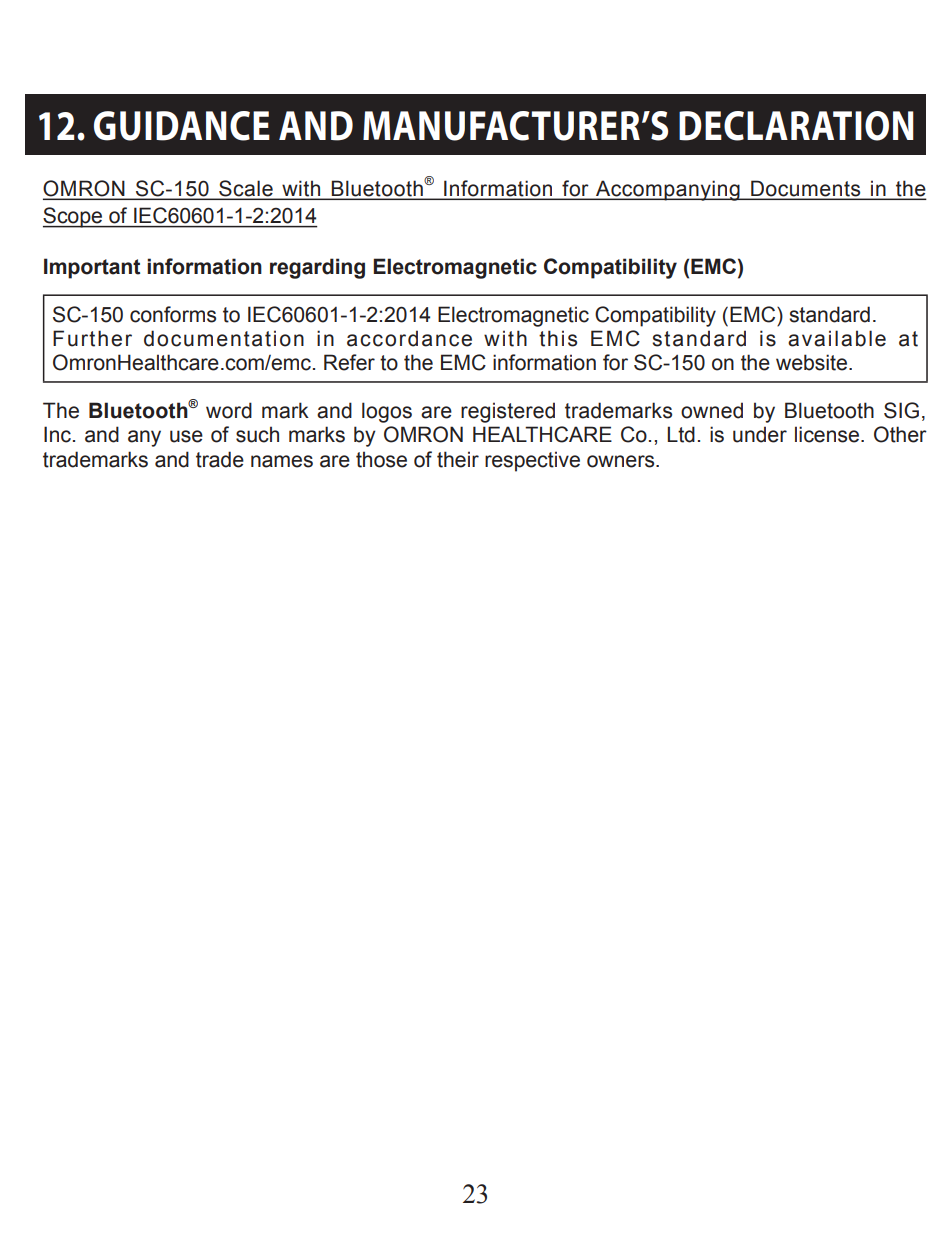 This document has width=952, height=1244. What do you see at coordinates (796, 126) in the document?
I see `DECLARATION` at bounding box center [796, 126].
